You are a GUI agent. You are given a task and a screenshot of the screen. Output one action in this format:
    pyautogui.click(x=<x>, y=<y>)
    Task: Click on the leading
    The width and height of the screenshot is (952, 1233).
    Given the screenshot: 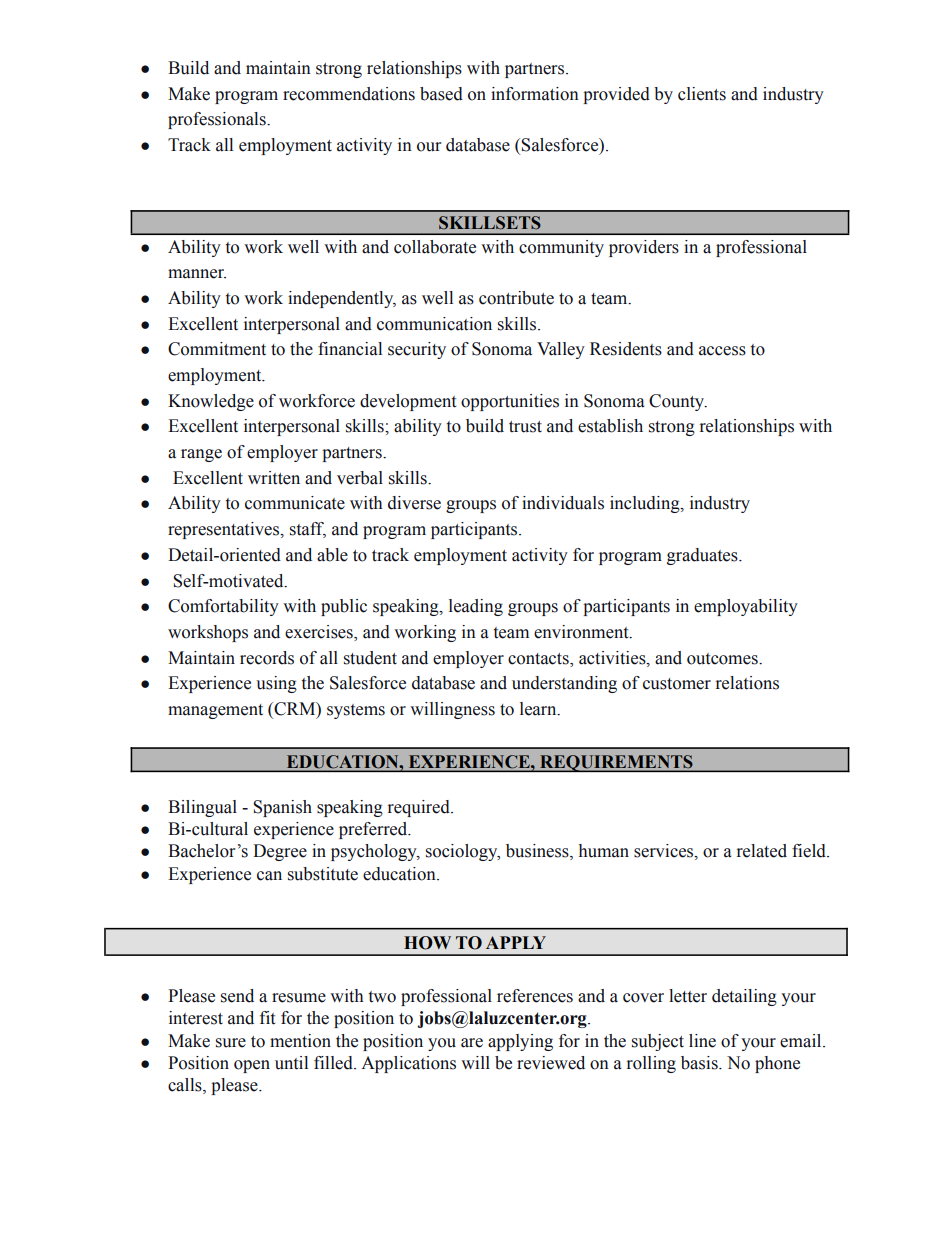 What is the action you would take?
    pyautogui.click(x=476, y=607)
